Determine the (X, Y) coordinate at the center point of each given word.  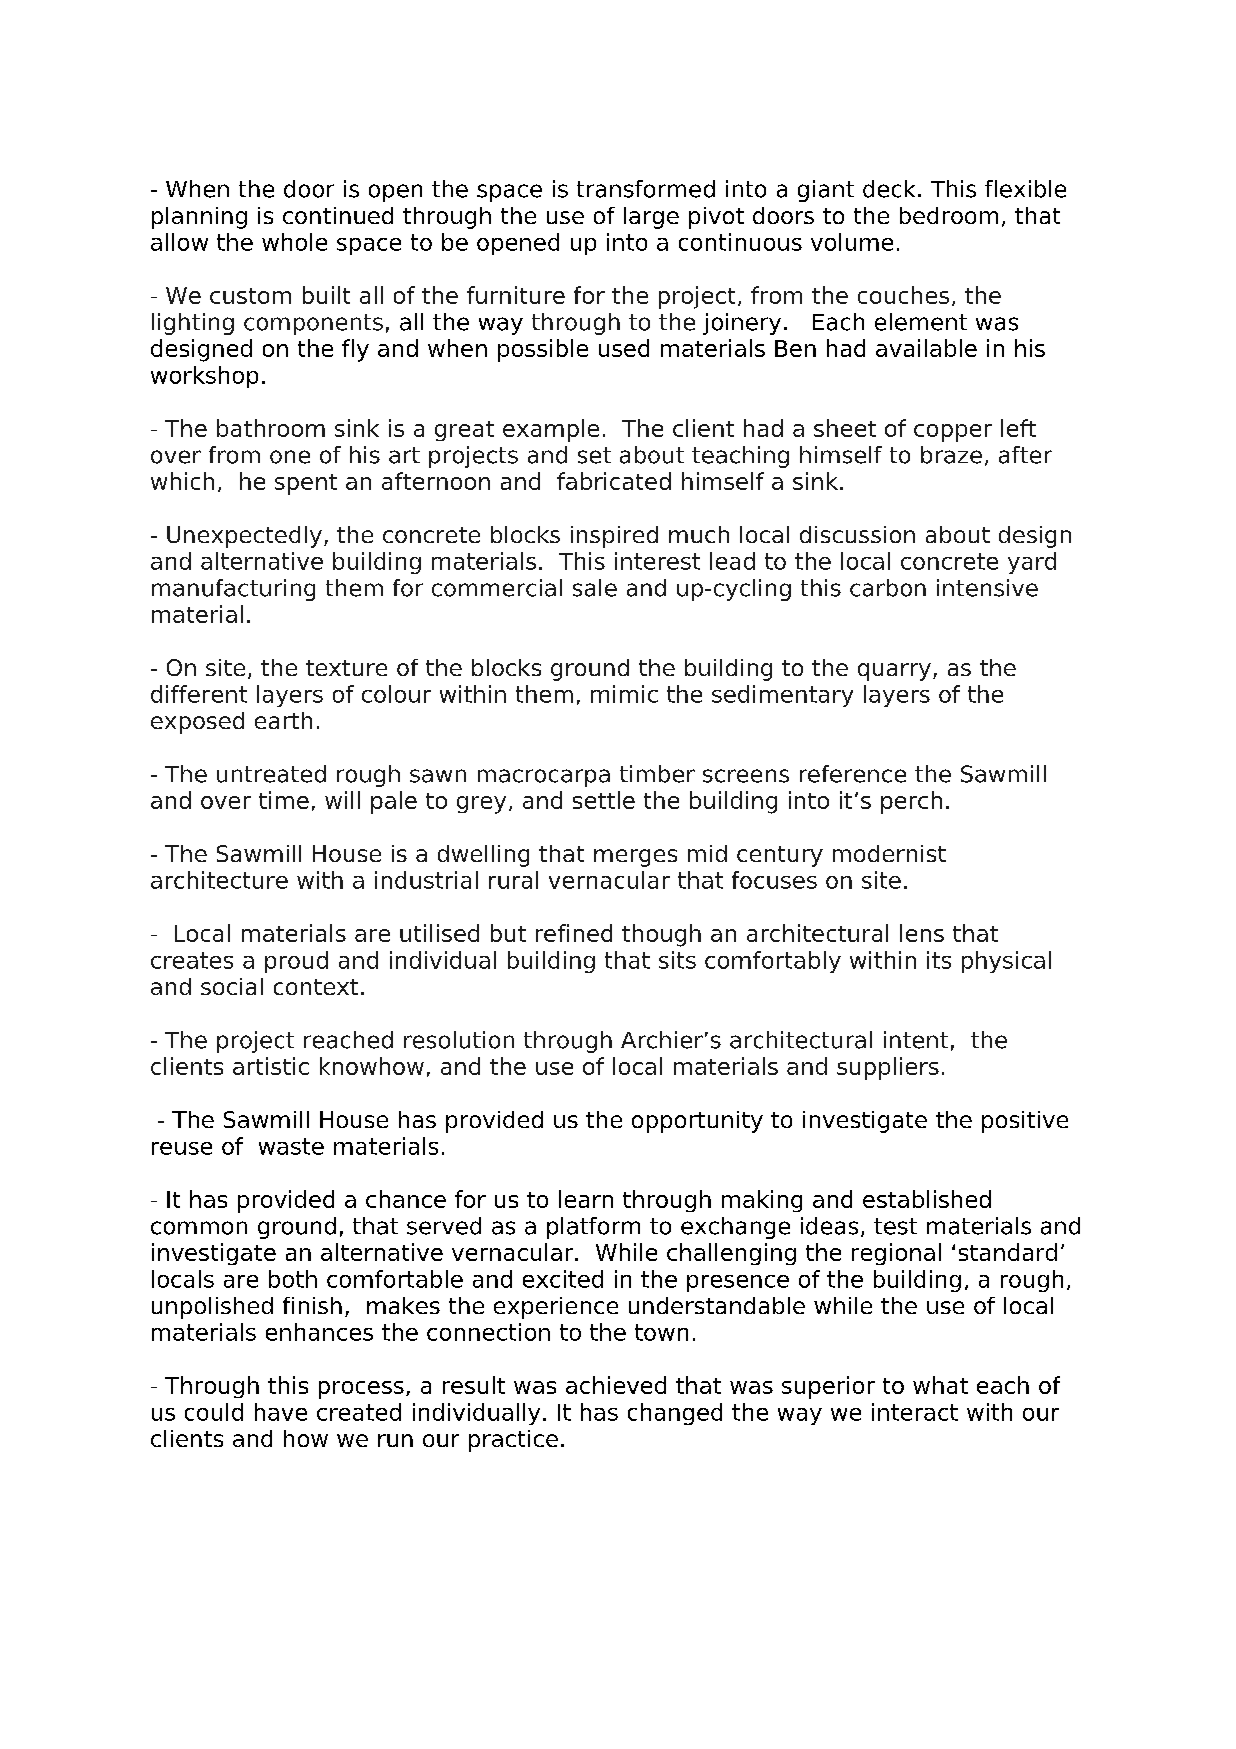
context (316, 987)
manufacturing (233, 590)
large (651, 218)
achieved (616, 1385)
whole (294, 242)
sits (677, 960)
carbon (888, 588)
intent (916, 1040)
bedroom (949, 215)
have (281, 1412)
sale (595, 588)
